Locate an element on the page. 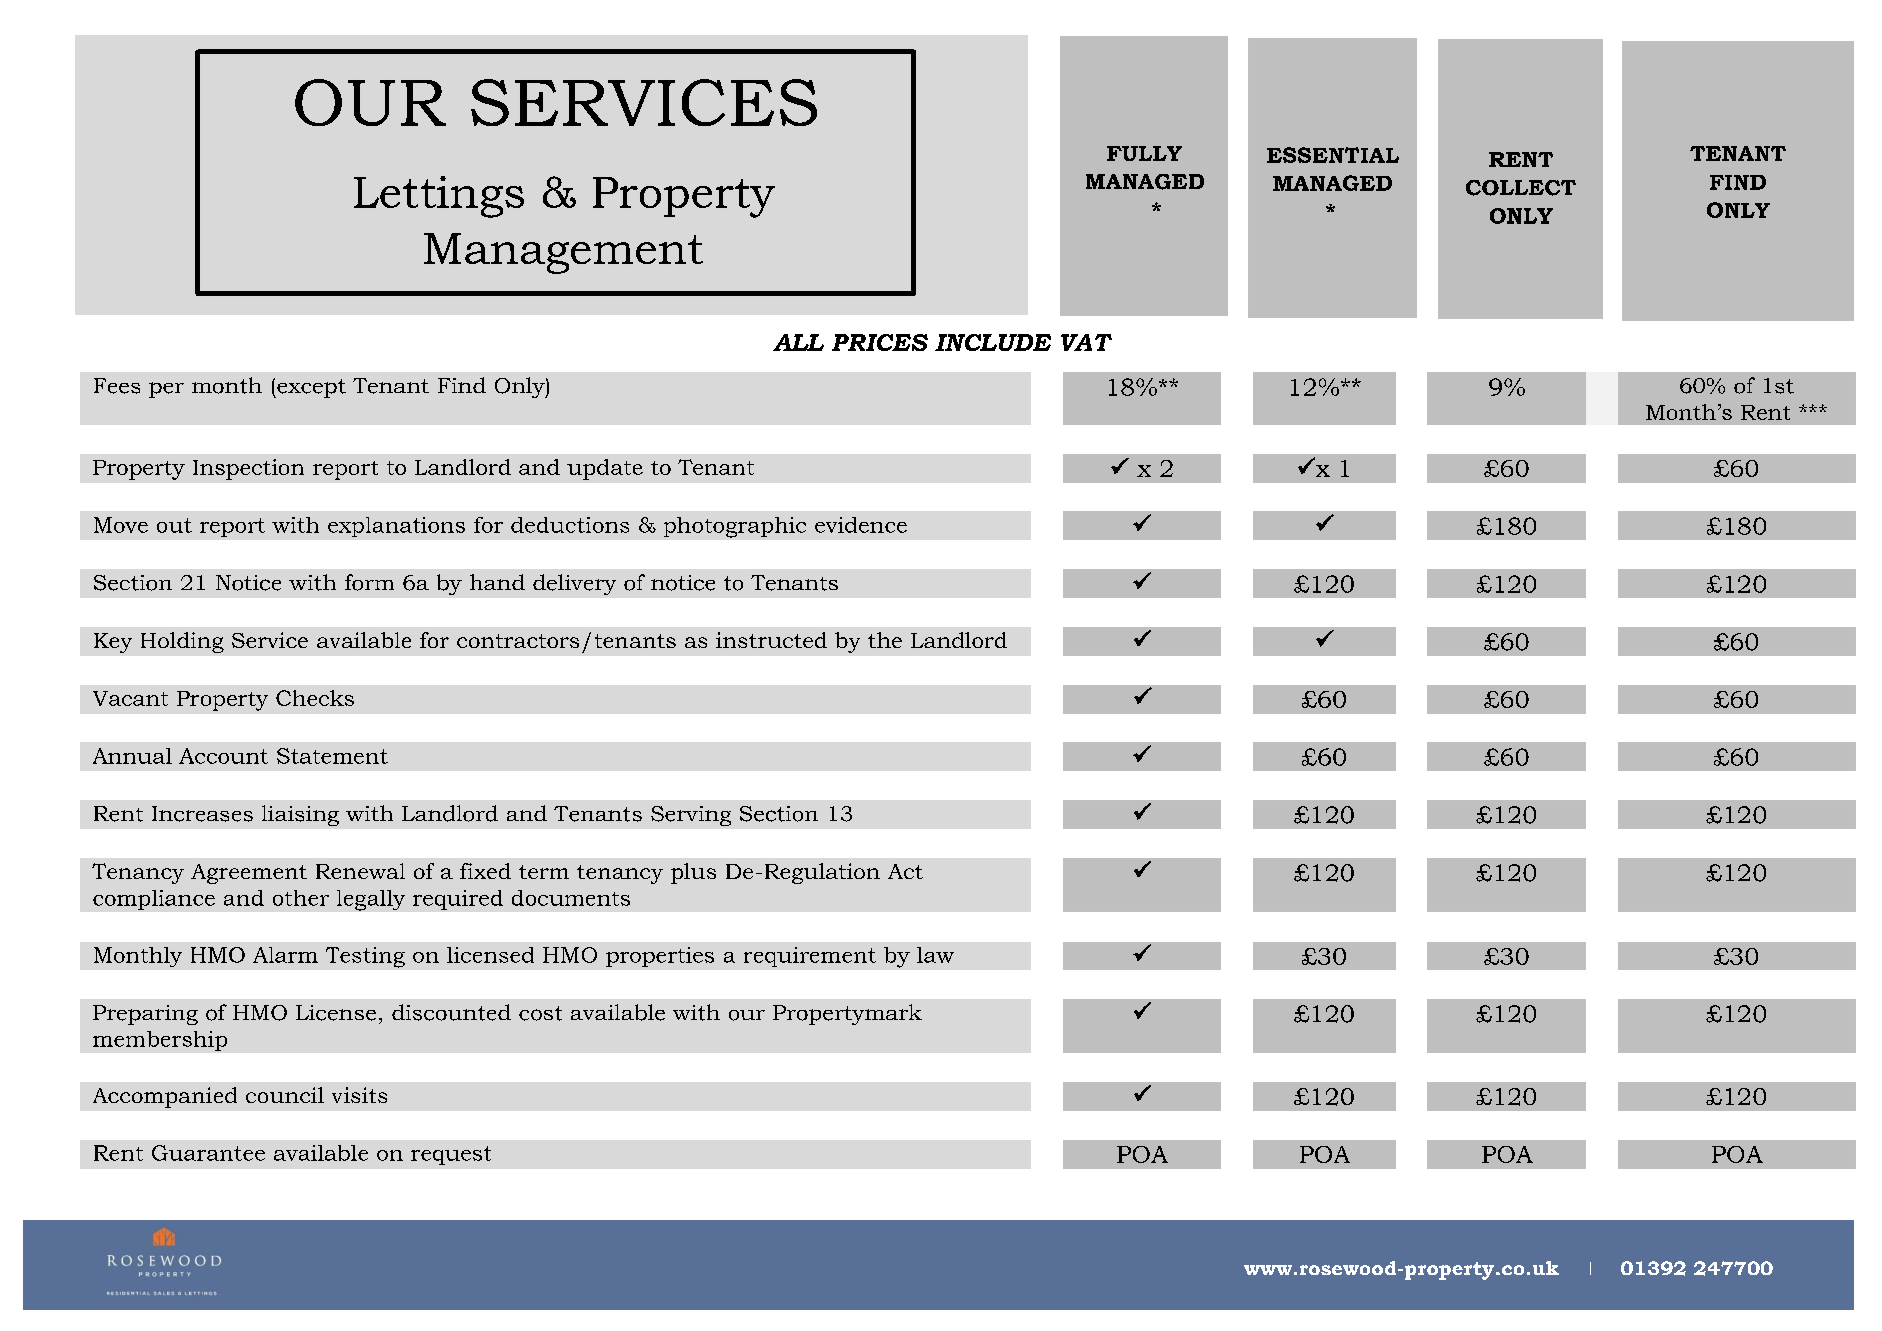 Image resolution: width=1882 pixels, height=1331 pixels. Holding is located at coordinates (182, 642).
